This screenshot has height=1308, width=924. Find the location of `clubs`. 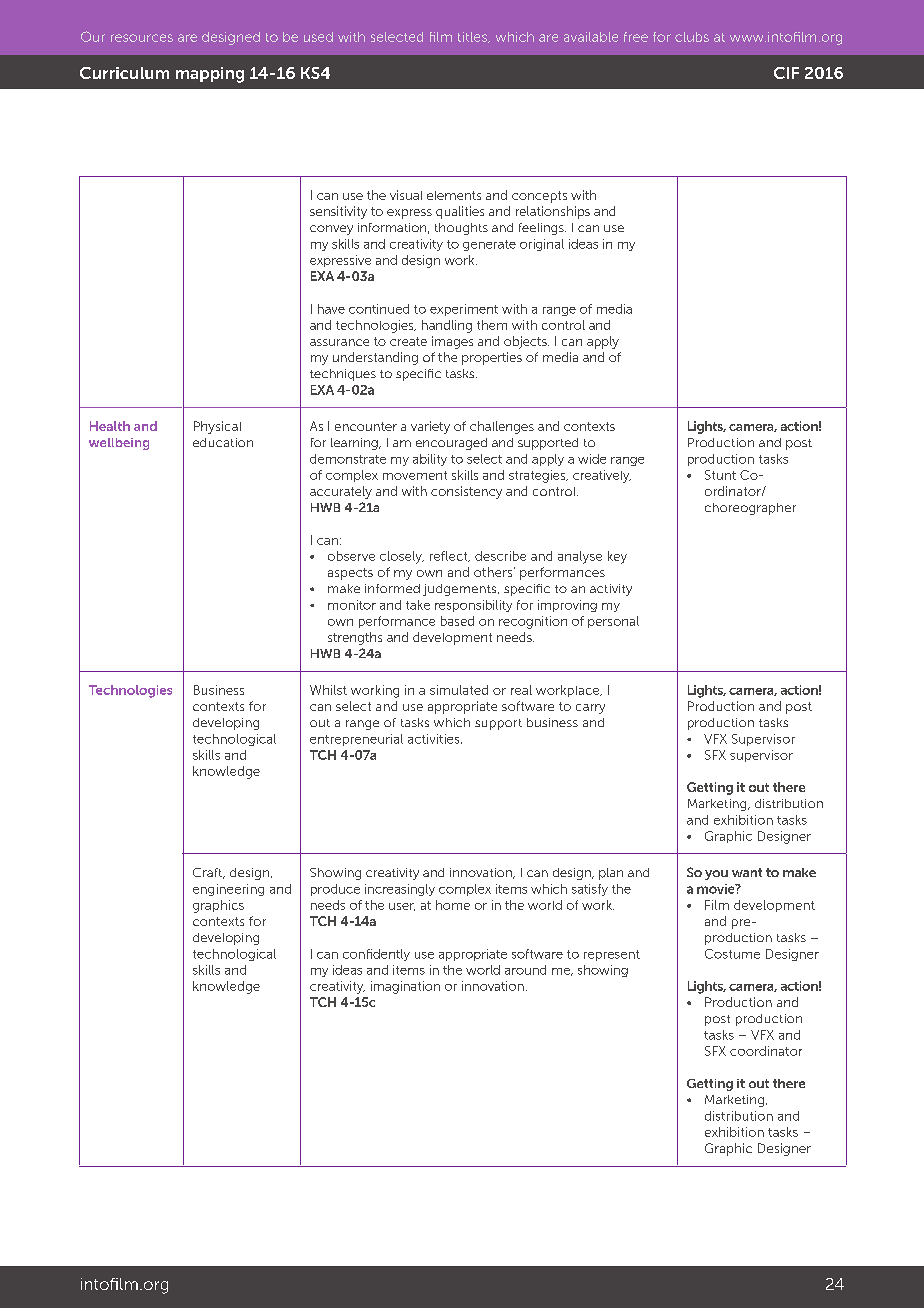

clubs is located at coordinates (692, 37).
